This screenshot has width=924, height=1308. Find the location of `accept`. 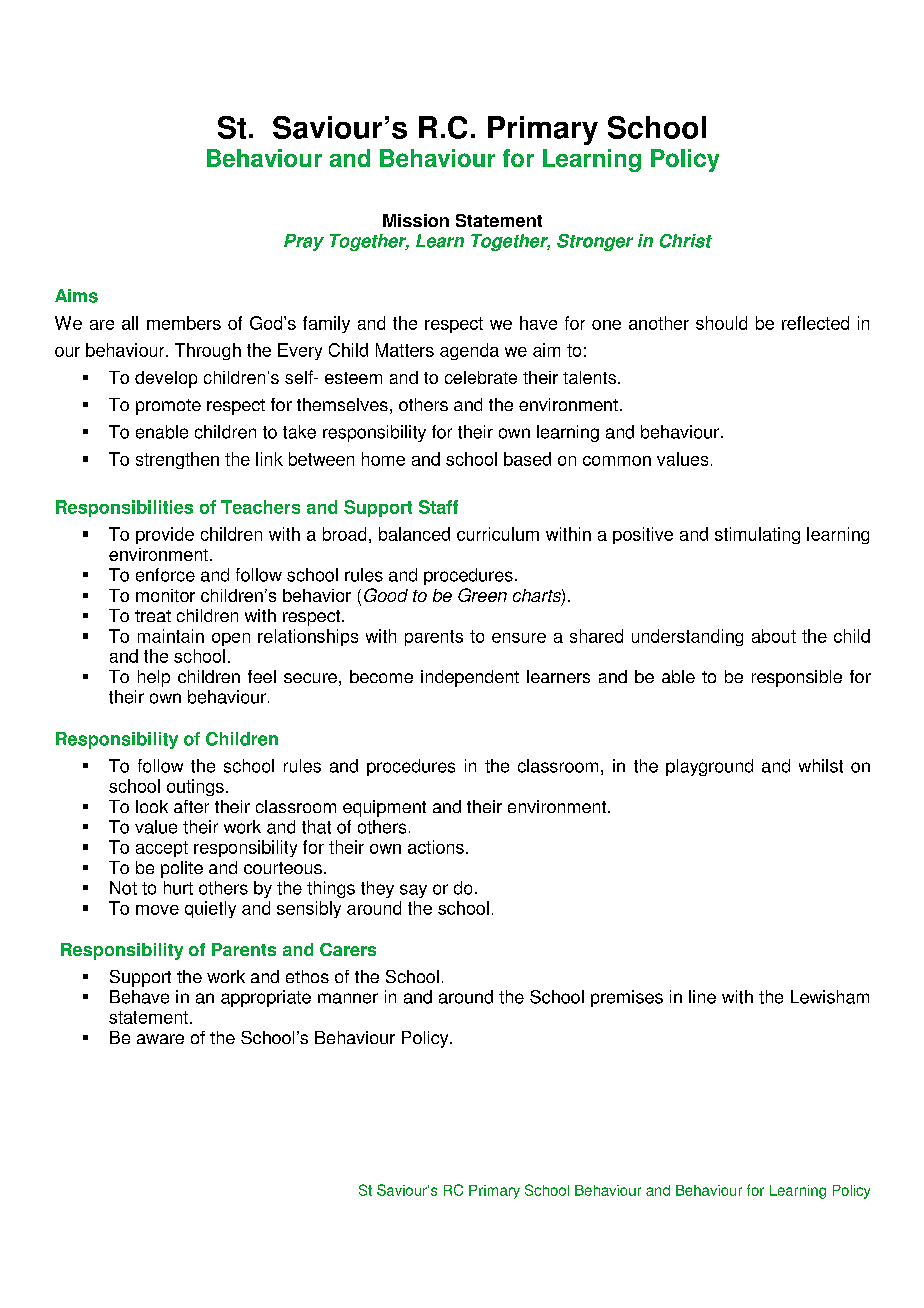

accept is located at coordinates (162, 849).
